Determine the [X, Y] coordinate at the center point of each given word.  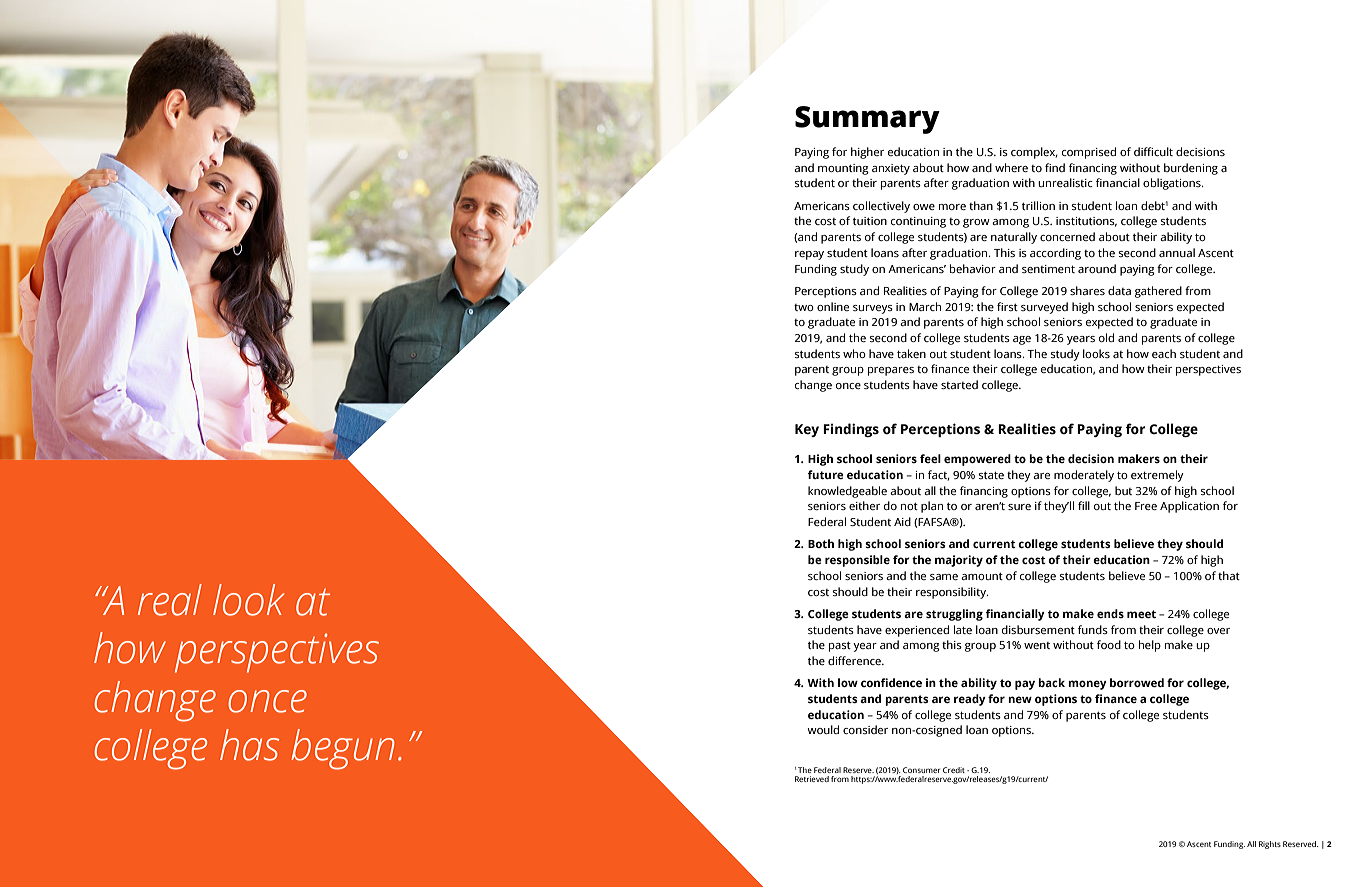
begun [343, 749]
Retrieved [812, 779]
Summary [867, 120]
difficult [1153, 151]
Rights [1270, 845]
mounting [843, 169]
